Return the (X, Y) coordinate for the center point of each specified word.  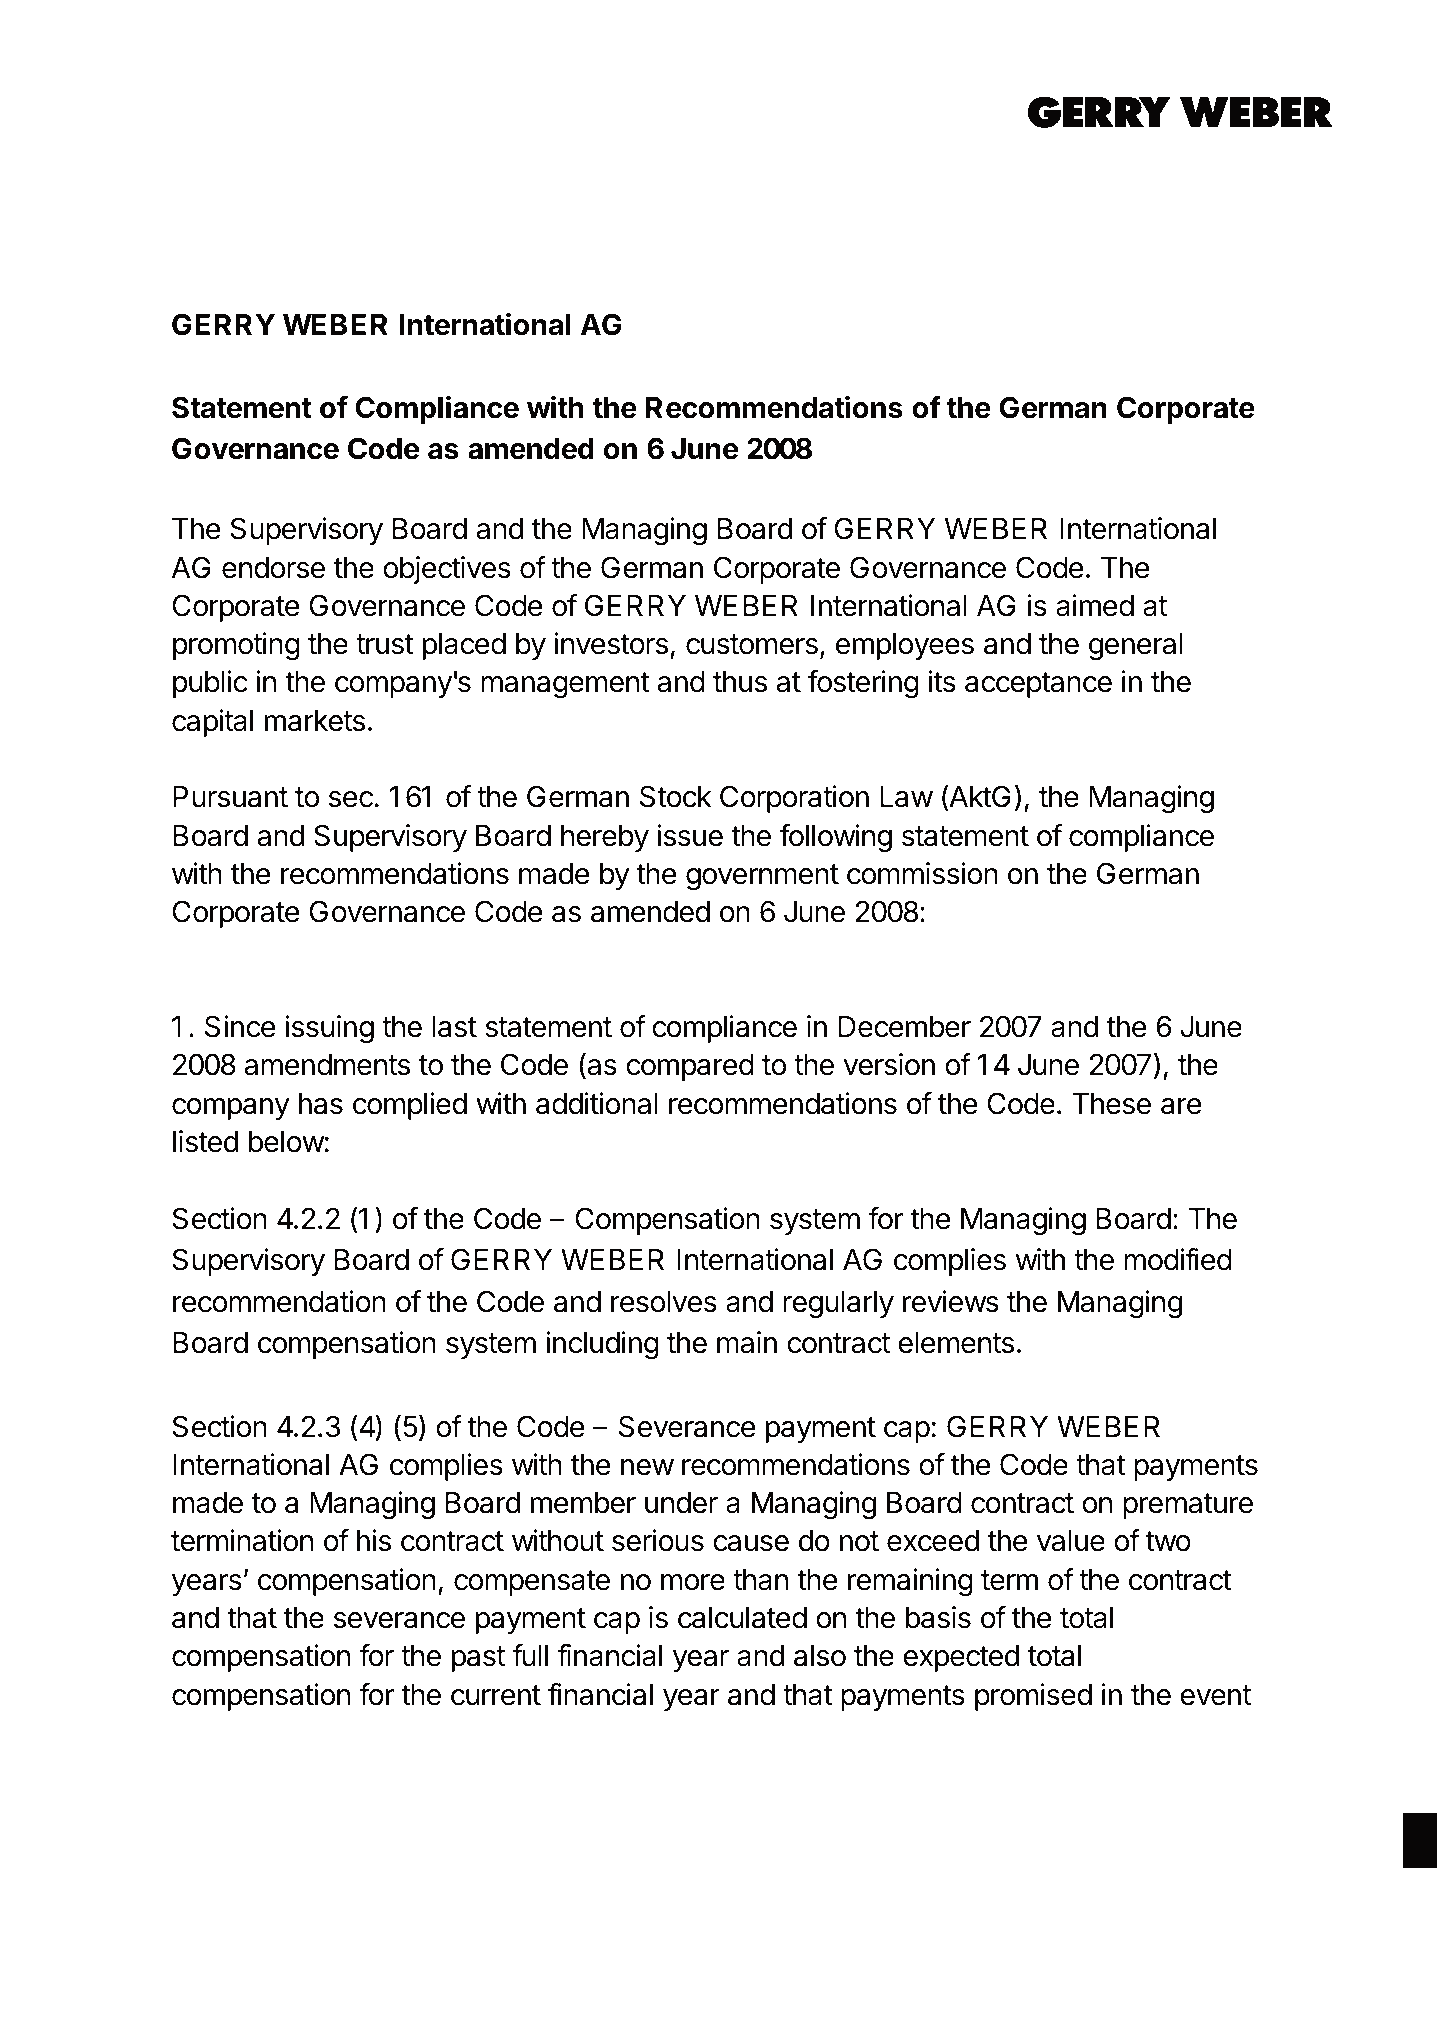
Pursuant (230, 797)
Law (906, 797)
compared (690, 1067)
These (1111, 1104)
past (478, 1659)
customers (752, 644)
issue (690, 835)
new (647, 1467)
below (286, 1142)
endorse (273, 568)
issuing (329, 1029)
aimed (1095, 605)
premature (1188, 1506)
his (374, 1540)
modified (1178, 1259)
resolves (664, 1302)
